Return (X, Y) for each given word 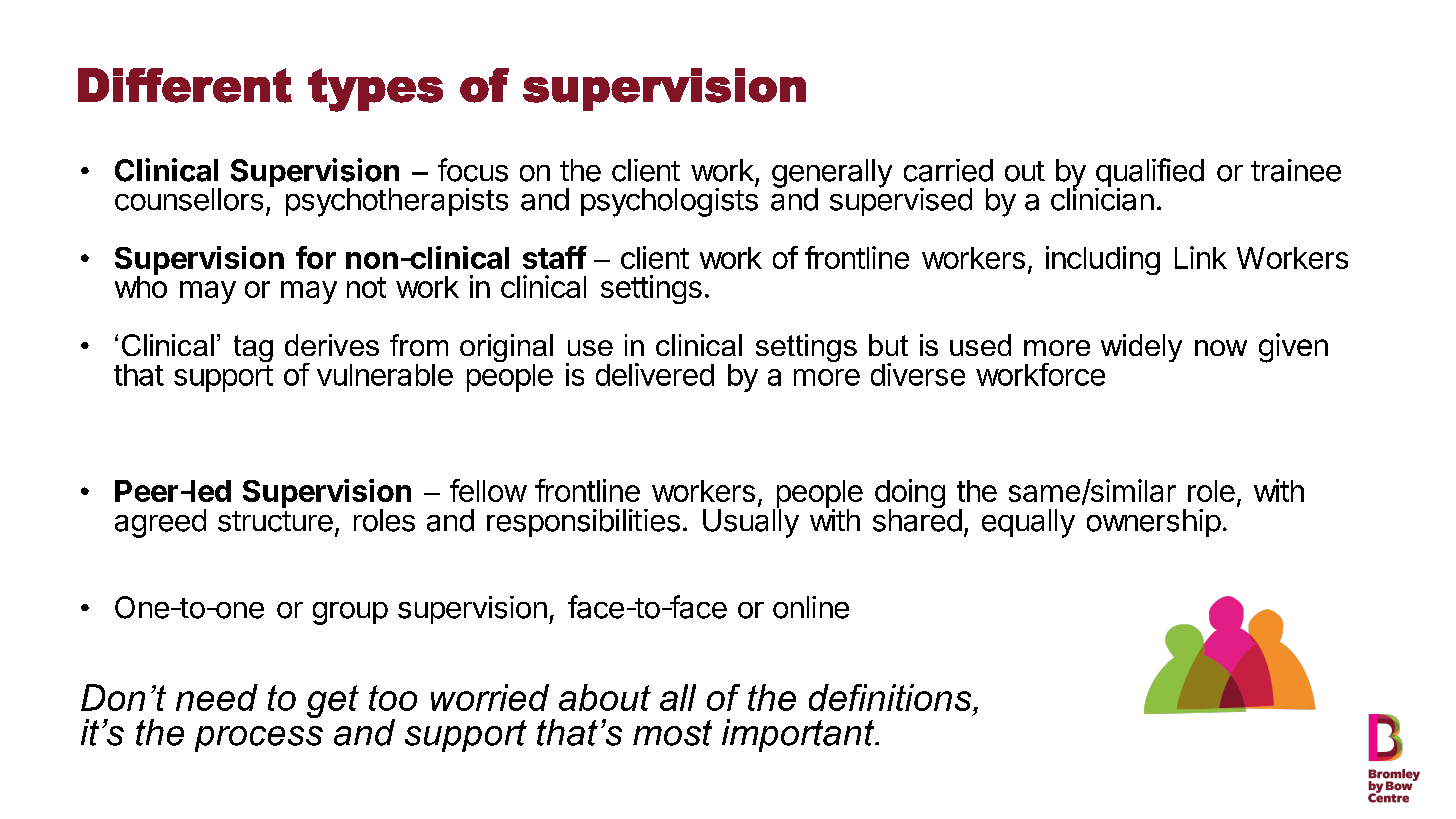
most (672, 733)
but (888, 345)
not (366, 287)
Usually (751, 522)
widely (1141, 348)
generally (832, 174)
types (375, 90)
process (259, 739)
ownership (1154, 523)
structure (275, 521)
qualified (1149, 174)
